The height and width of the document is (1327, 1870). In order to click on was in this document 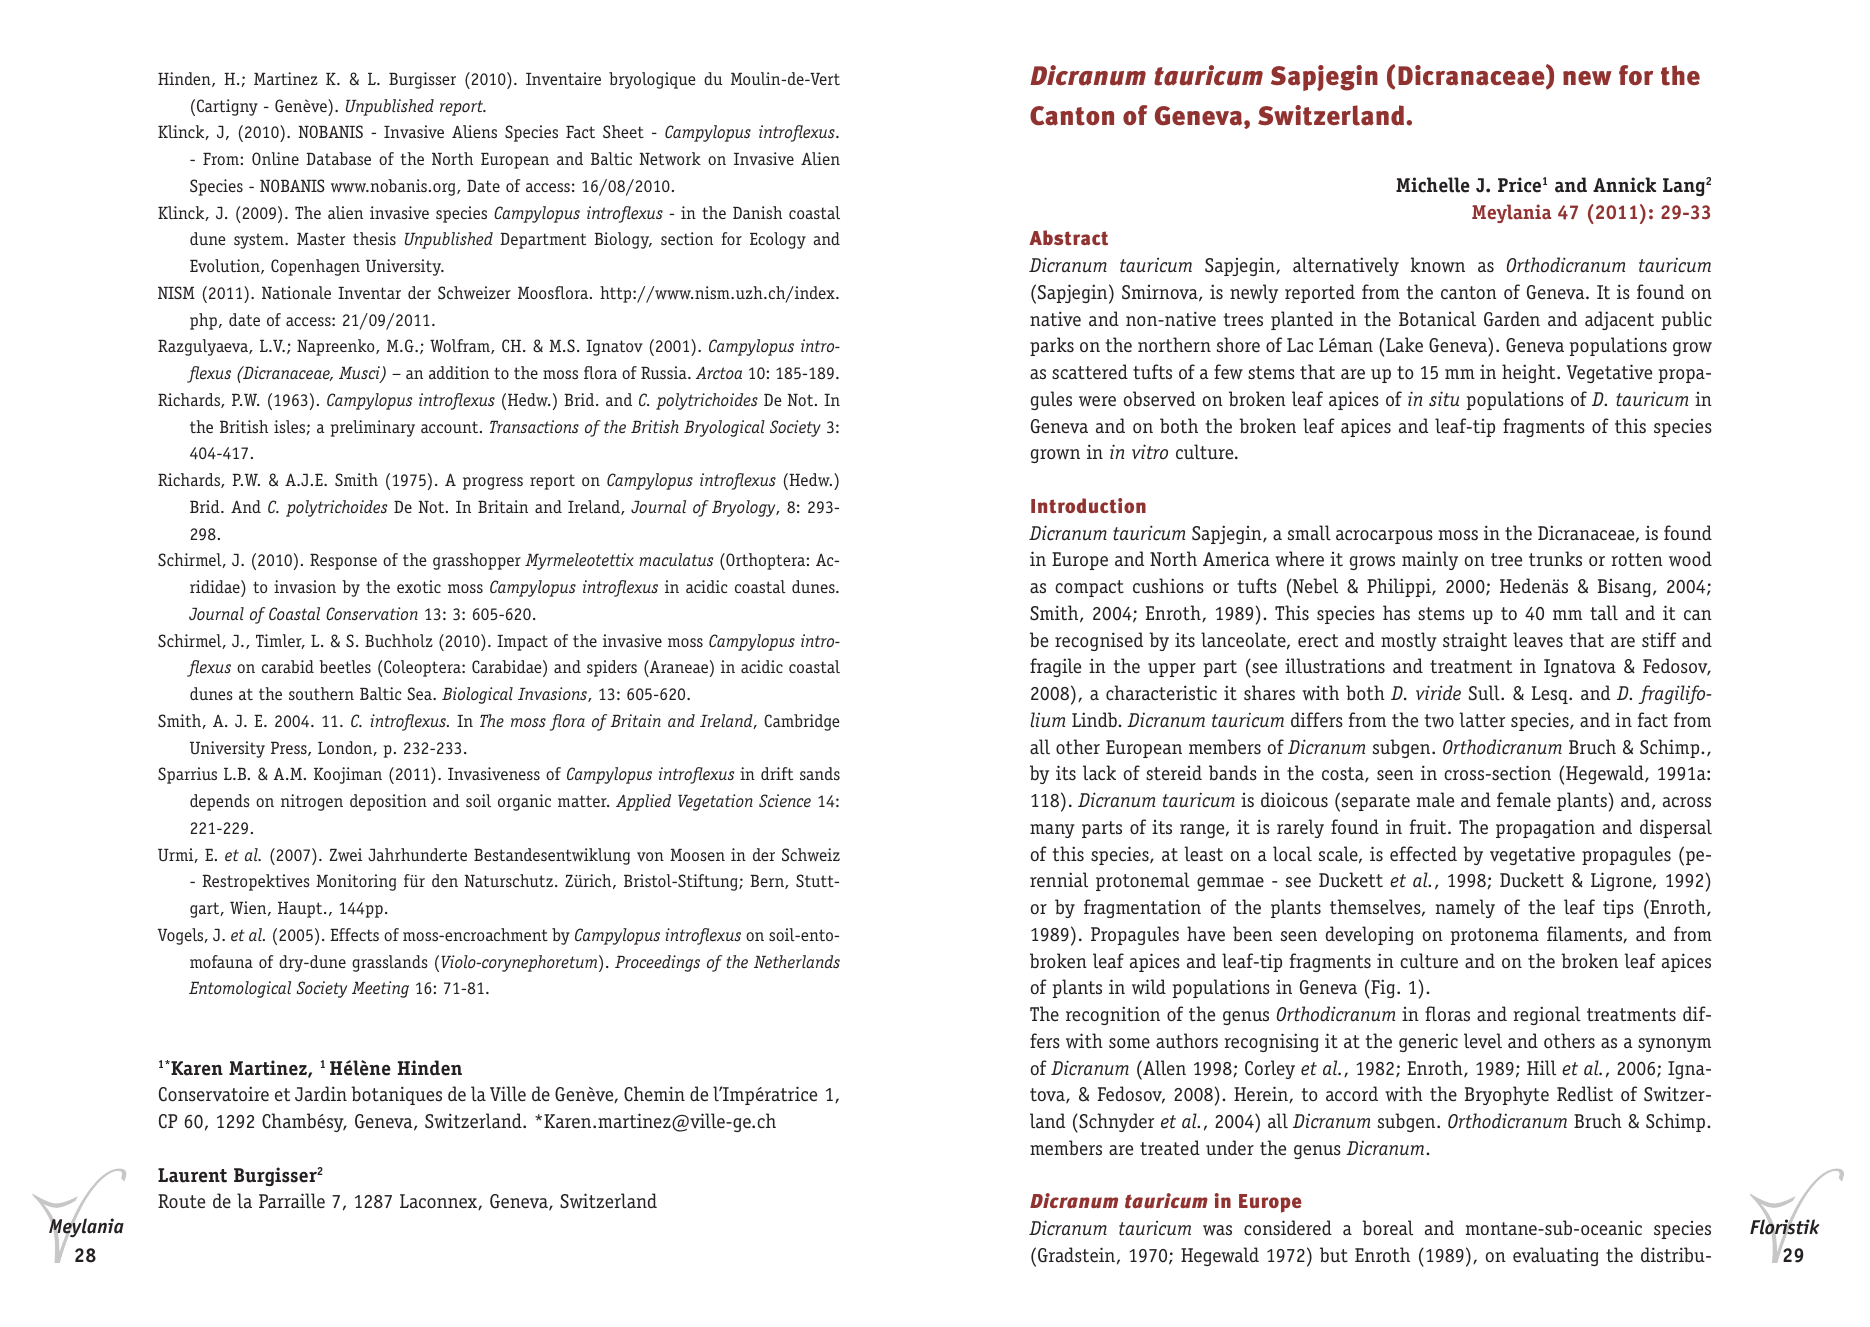, I will do `click(1217, 1230)`.
